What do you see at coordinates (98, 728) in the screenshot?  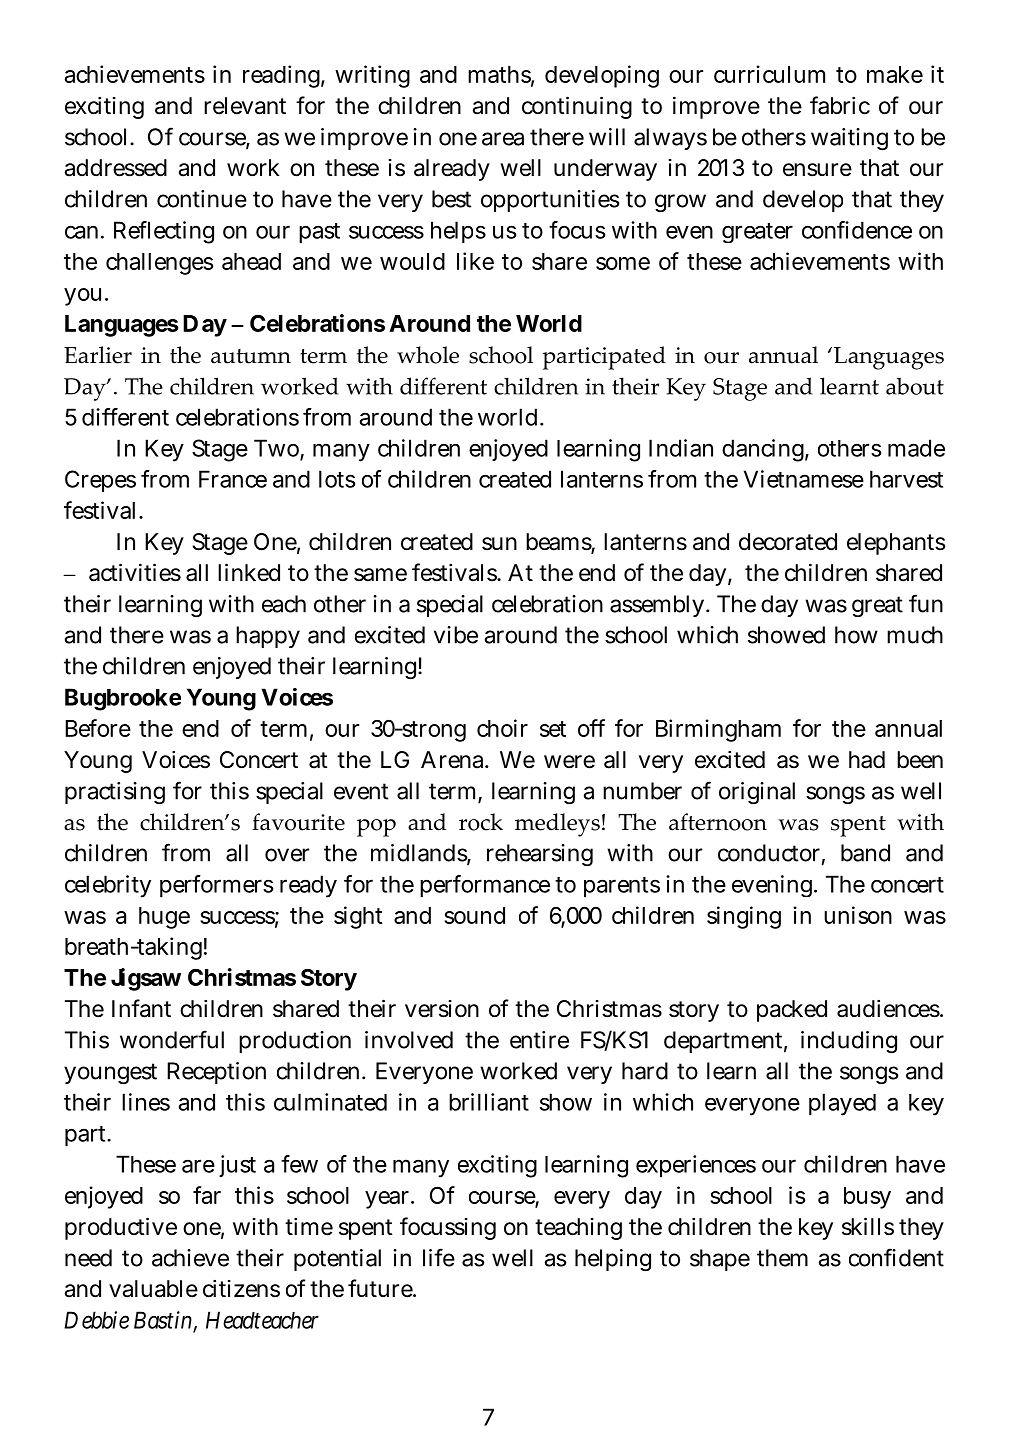 I see `Before` at bounding box center [98, 728].
